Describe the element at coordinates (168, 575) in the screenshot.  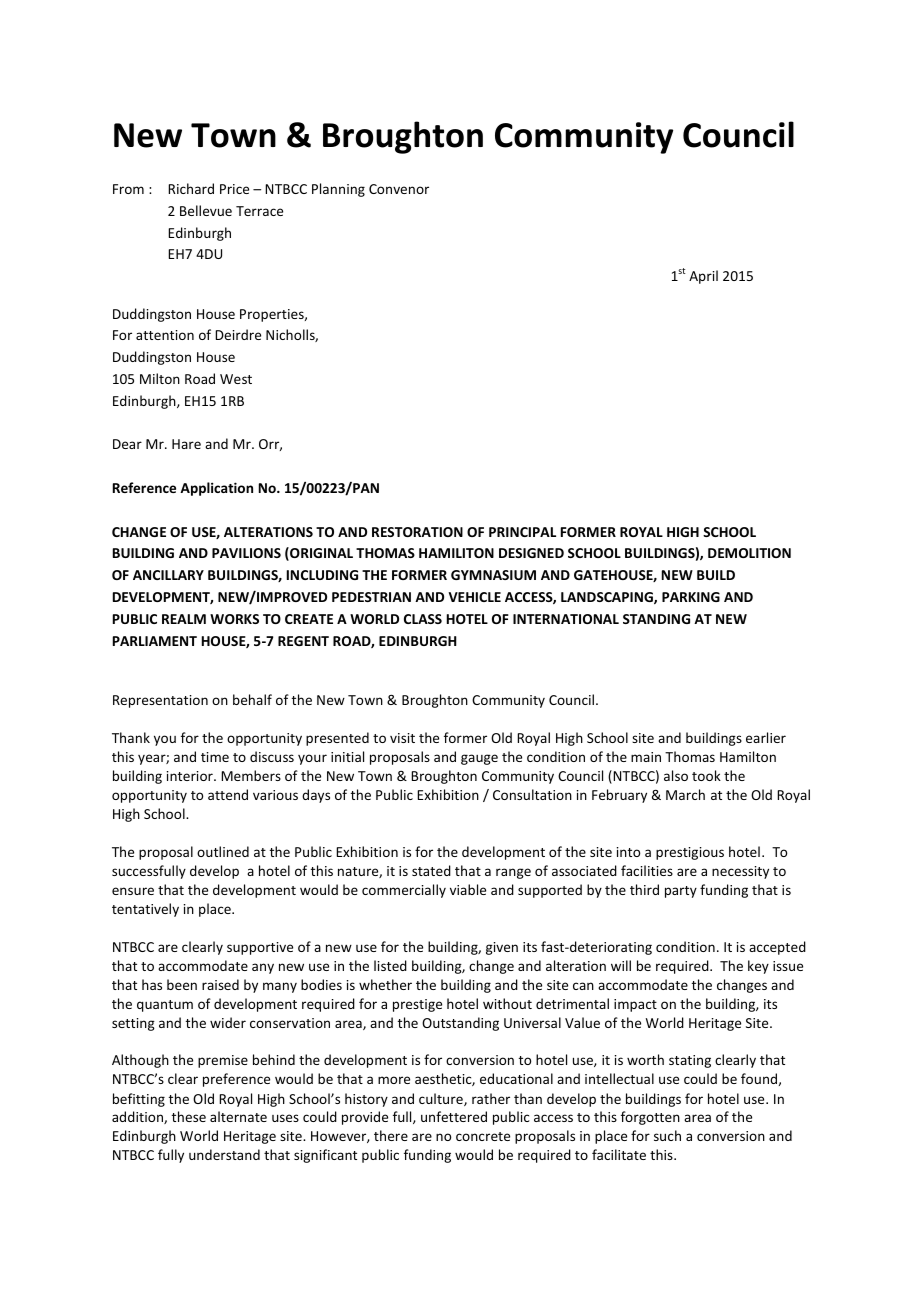
I see `ANCILLARY` at that location.
